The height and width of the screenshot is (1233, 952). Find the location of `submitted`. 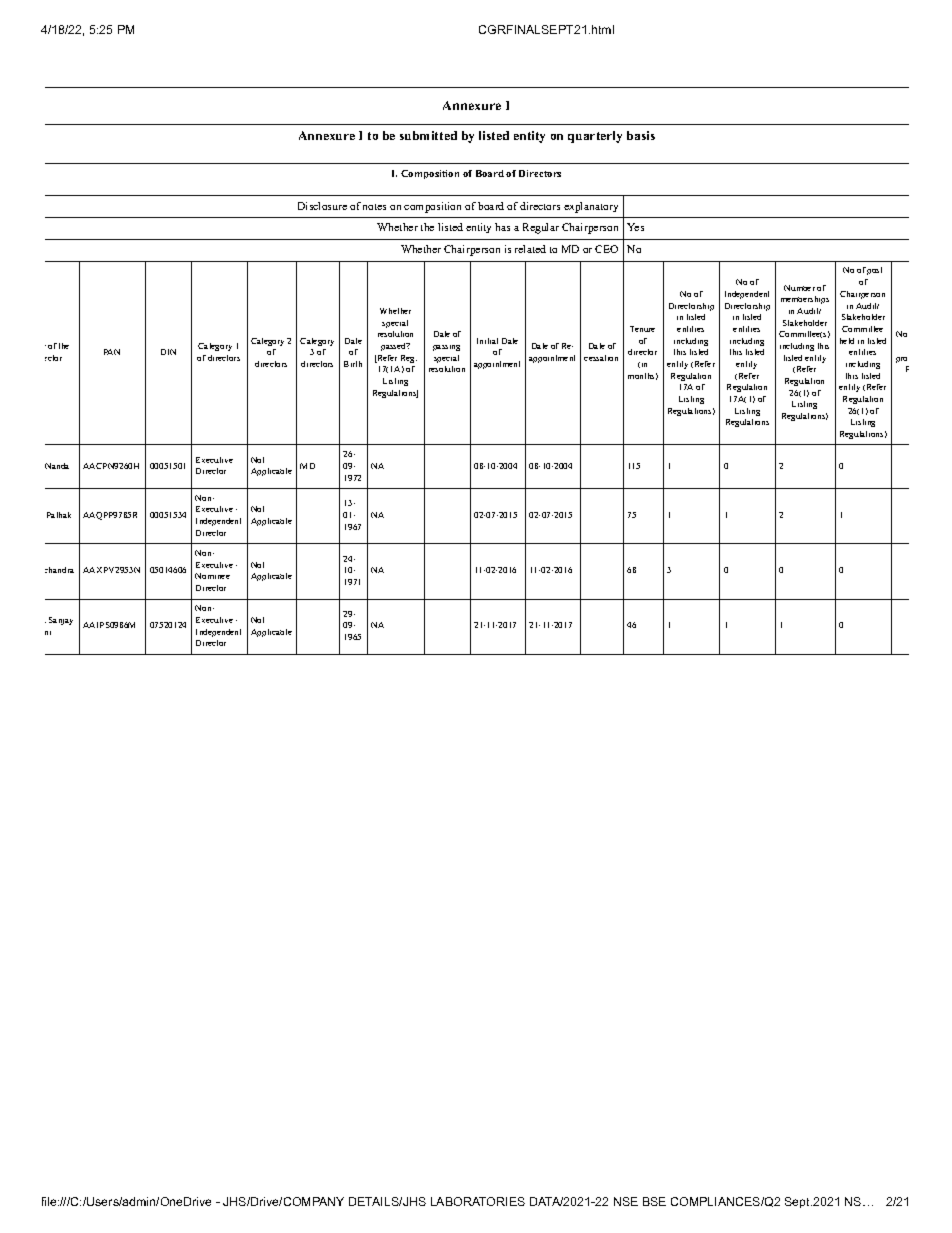

submitted is located at coordinates (428, 135).
